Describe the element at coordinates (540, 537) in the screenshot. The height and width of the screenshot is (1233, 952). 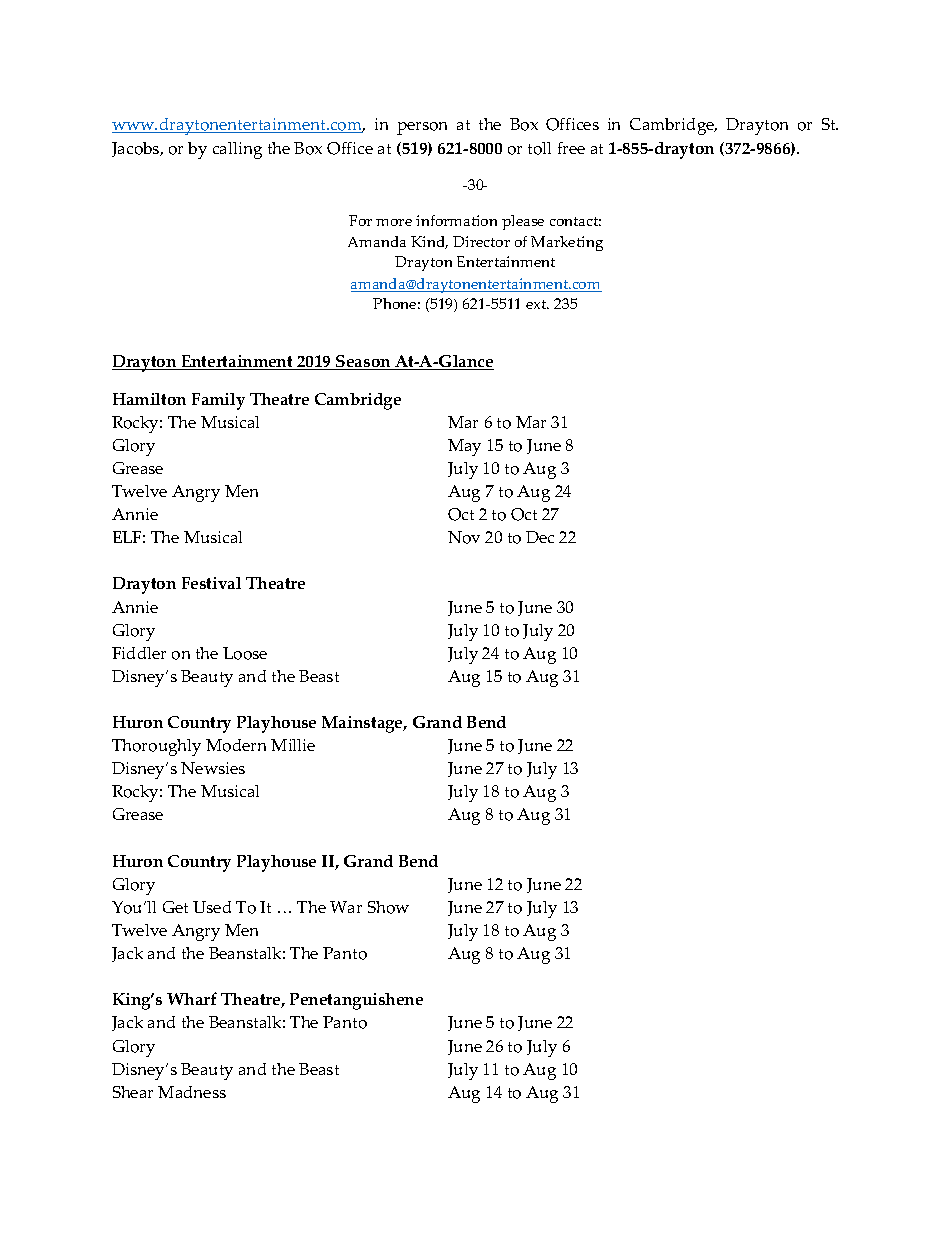
I see `Dec` at that location.
